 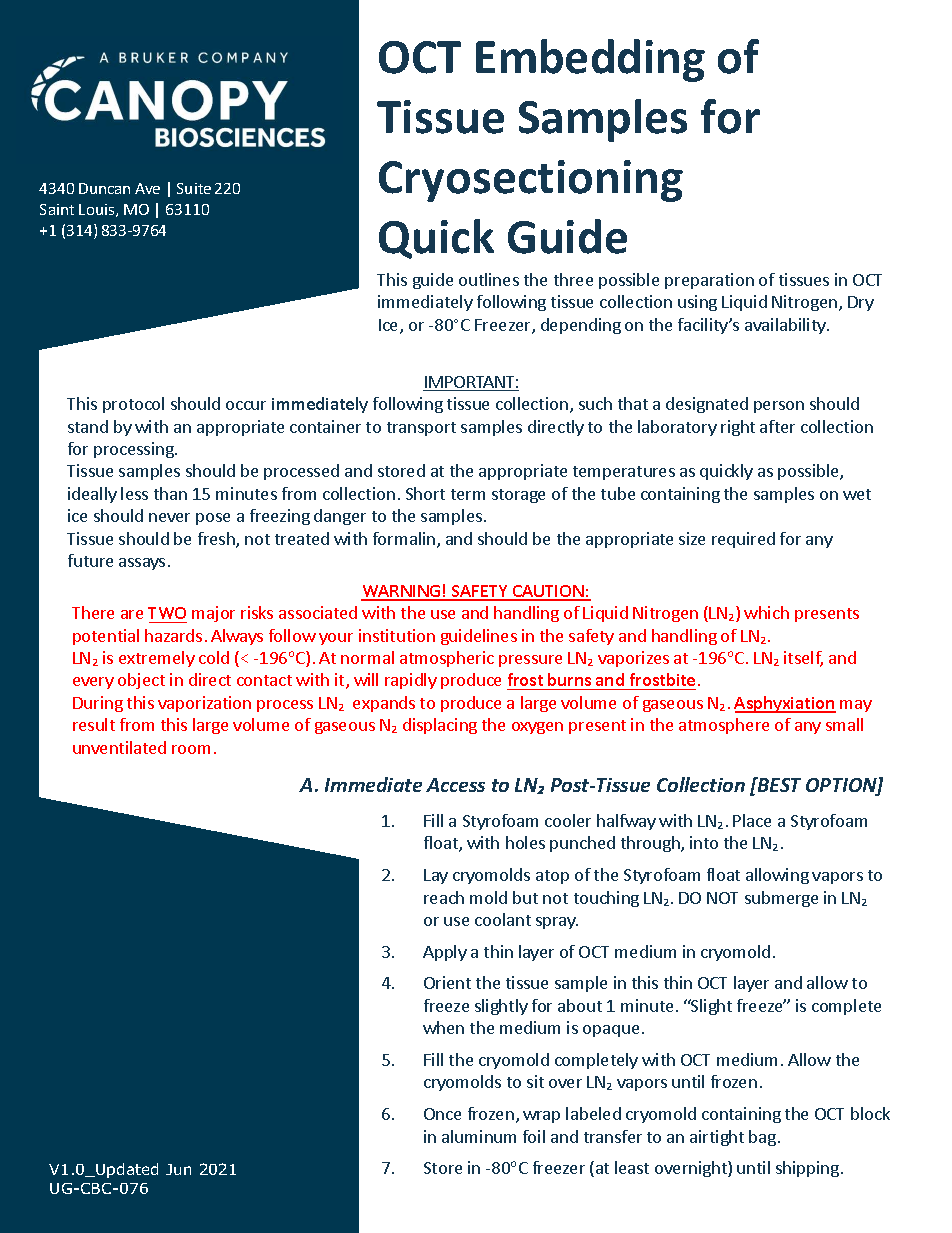 What do you see at coordinates (447, 659) in the screenshot?
I see `atmospheric` at bounding box center [447, 659].
